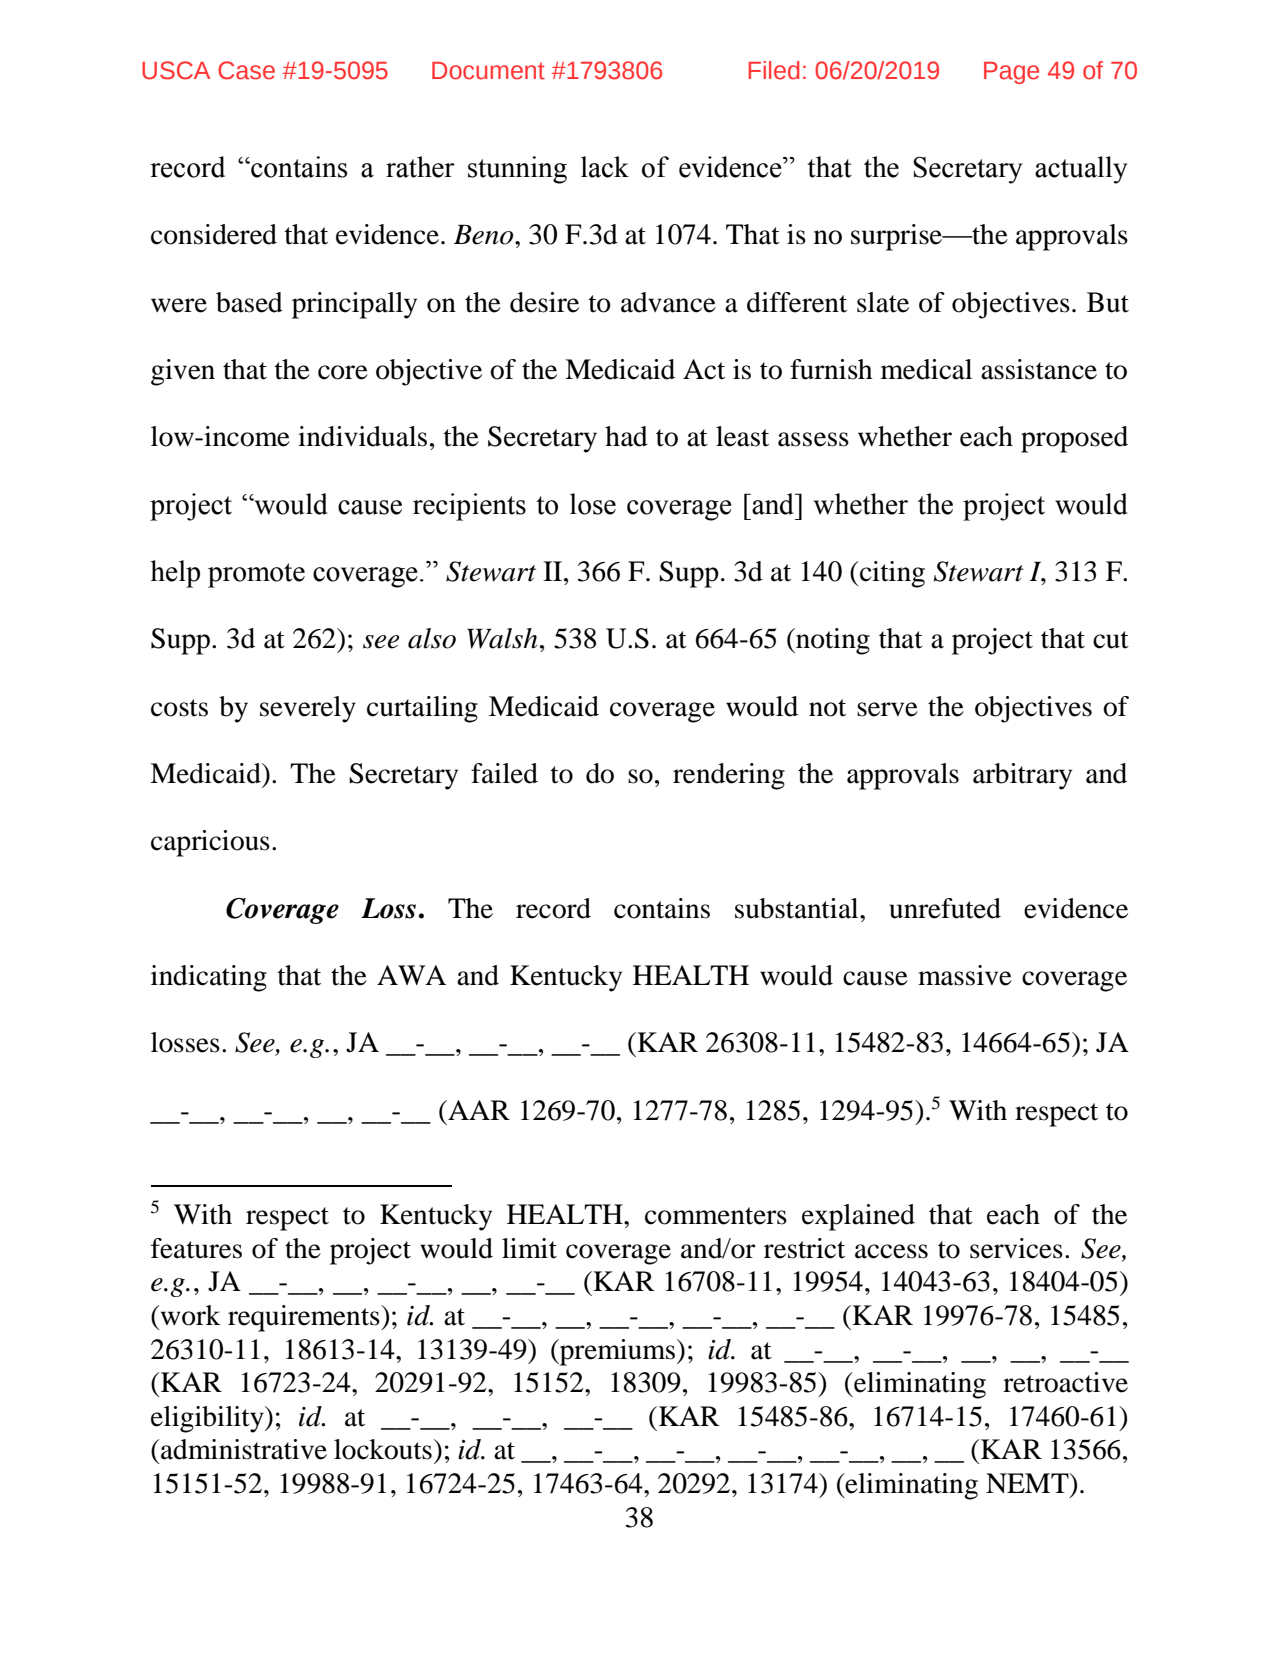 Image resolution: width=1279 pixels, height=1656 pixels. What do you see at coordinates (617, 1352) in the screenshot?
I see `premiums` at bounding box center [617, 1352].
